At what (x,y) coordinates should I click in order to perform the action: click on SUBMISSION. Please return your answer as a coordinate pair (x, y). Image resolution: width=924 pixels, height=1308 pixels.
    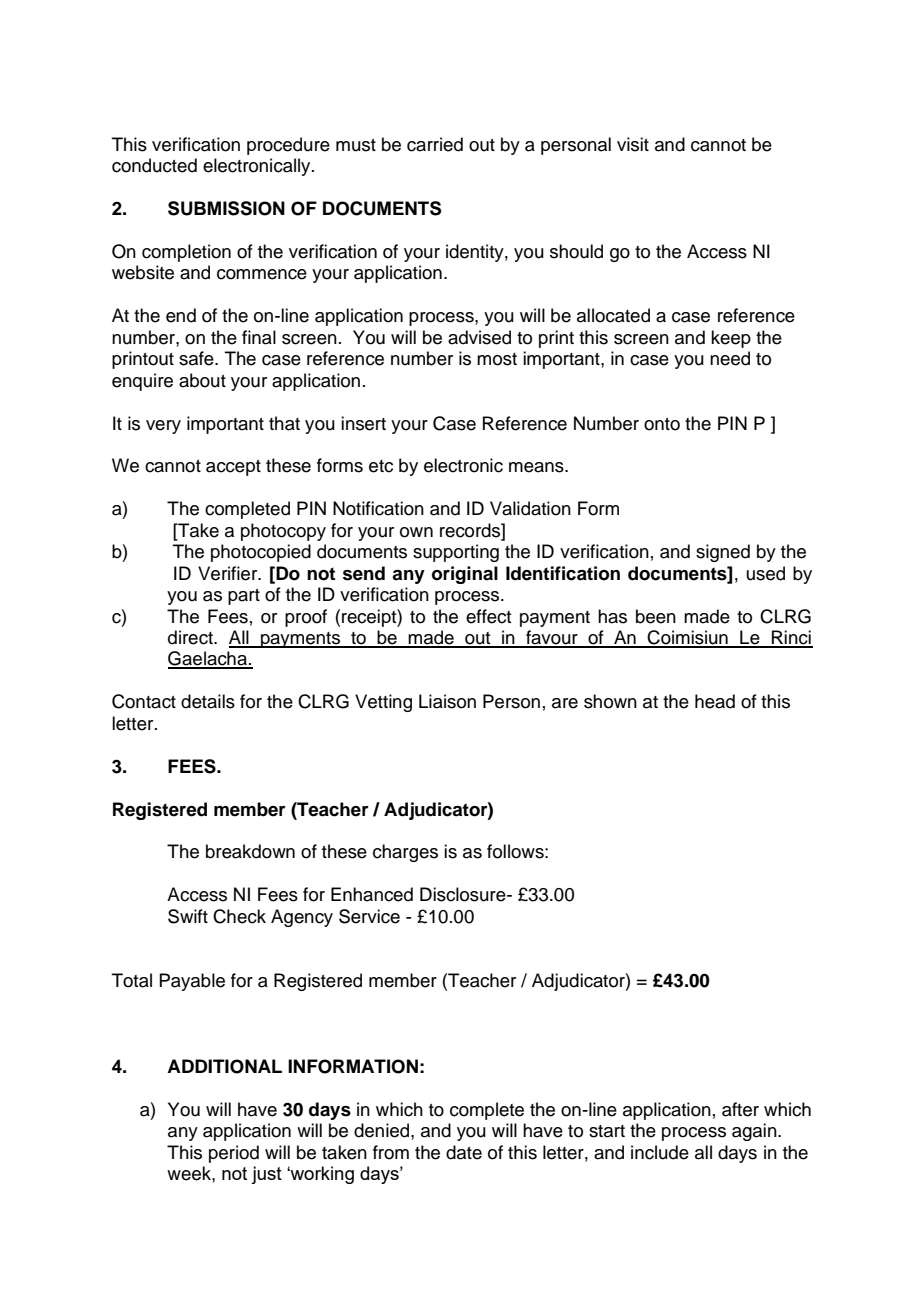
    Looking at the image, I should click on (226, 208).
